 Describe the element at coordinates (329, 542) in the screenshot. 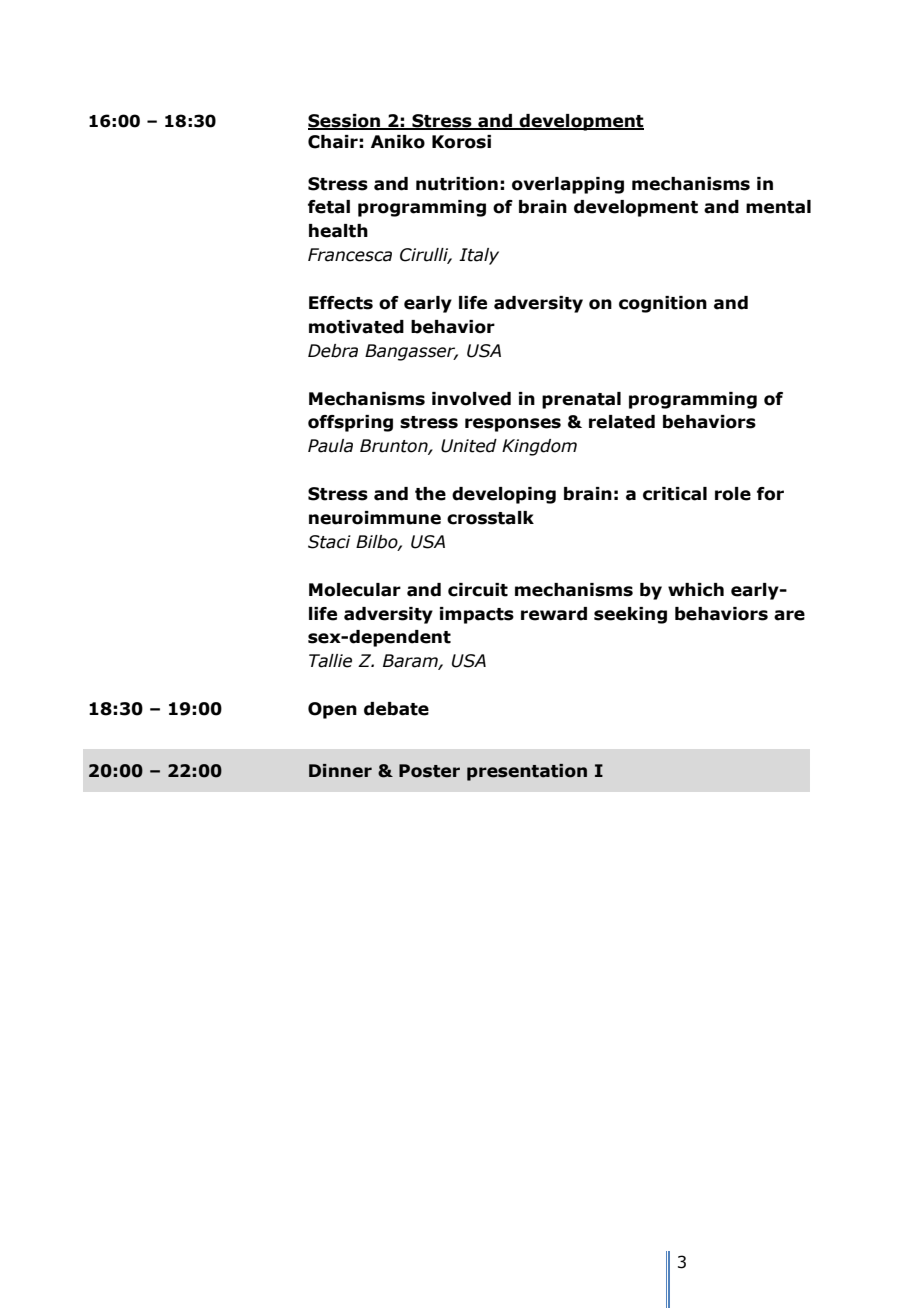

I see `Staci` at that location.
